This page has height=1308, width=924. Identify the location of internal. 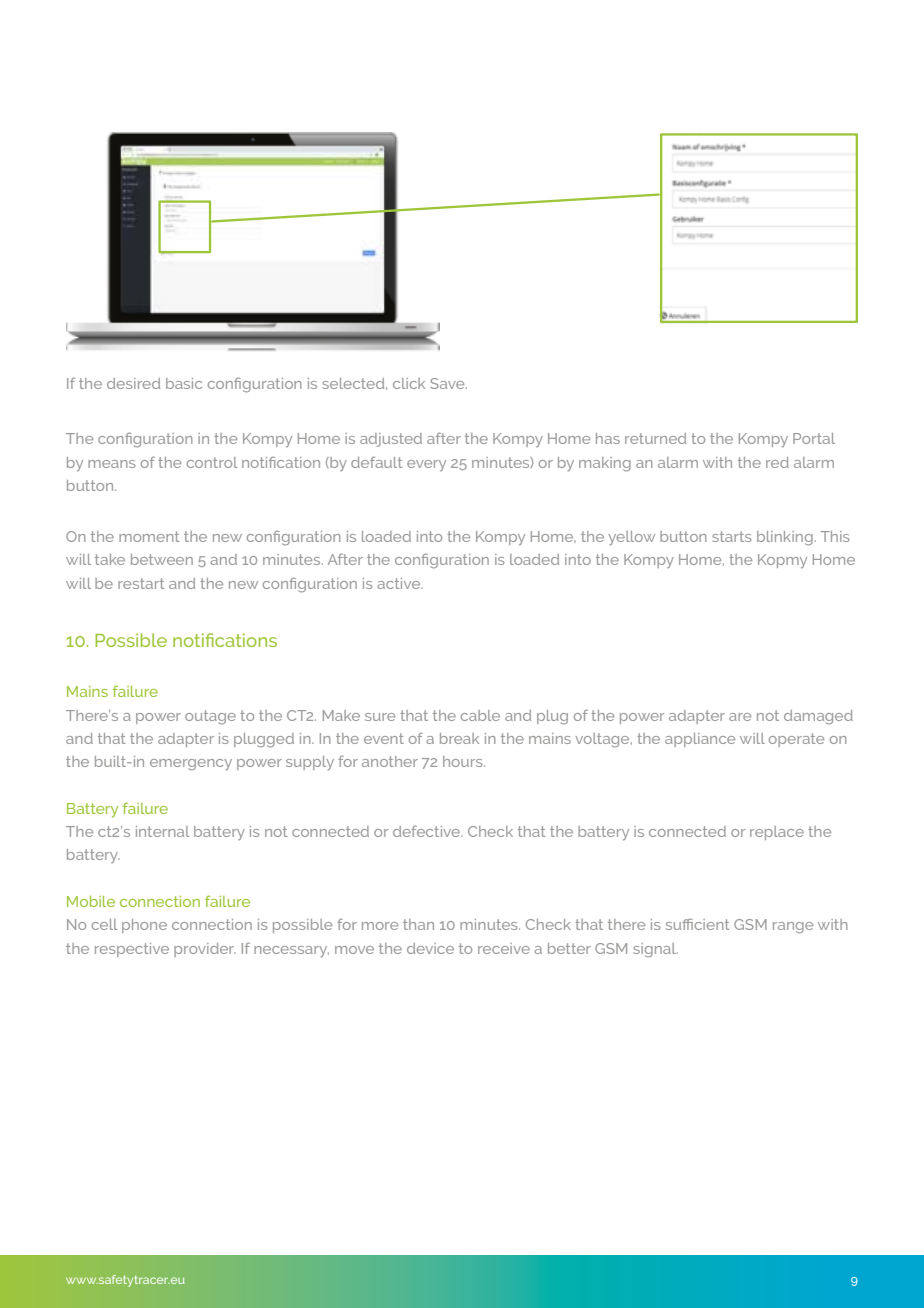
(162, 831).
